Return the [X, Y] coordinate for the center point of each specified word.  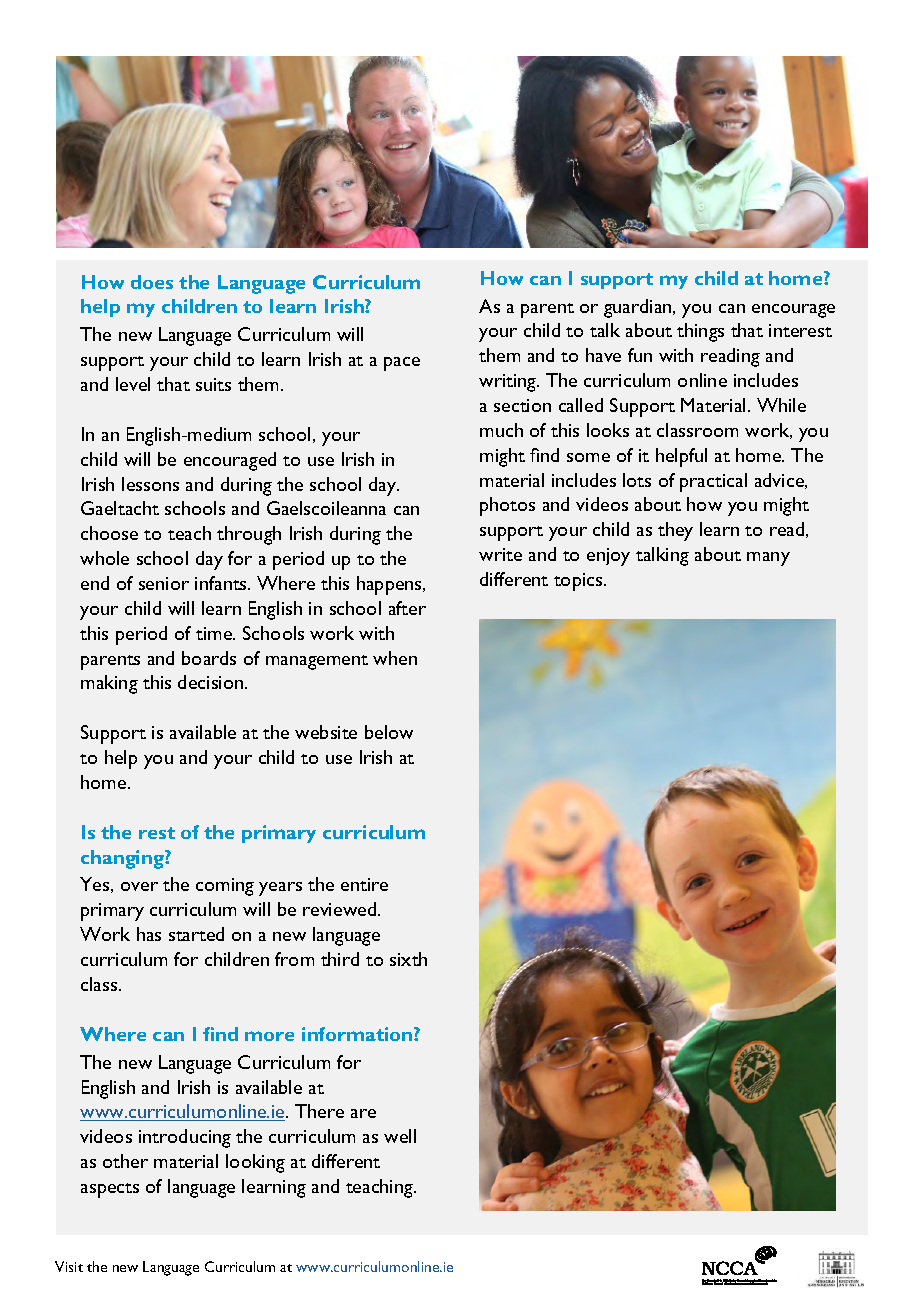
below [389, 732]
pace [402, 364]
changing [123, 859]
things [700, 332]
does [152, 282]
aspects [110, 1190]
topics [579, 582]
